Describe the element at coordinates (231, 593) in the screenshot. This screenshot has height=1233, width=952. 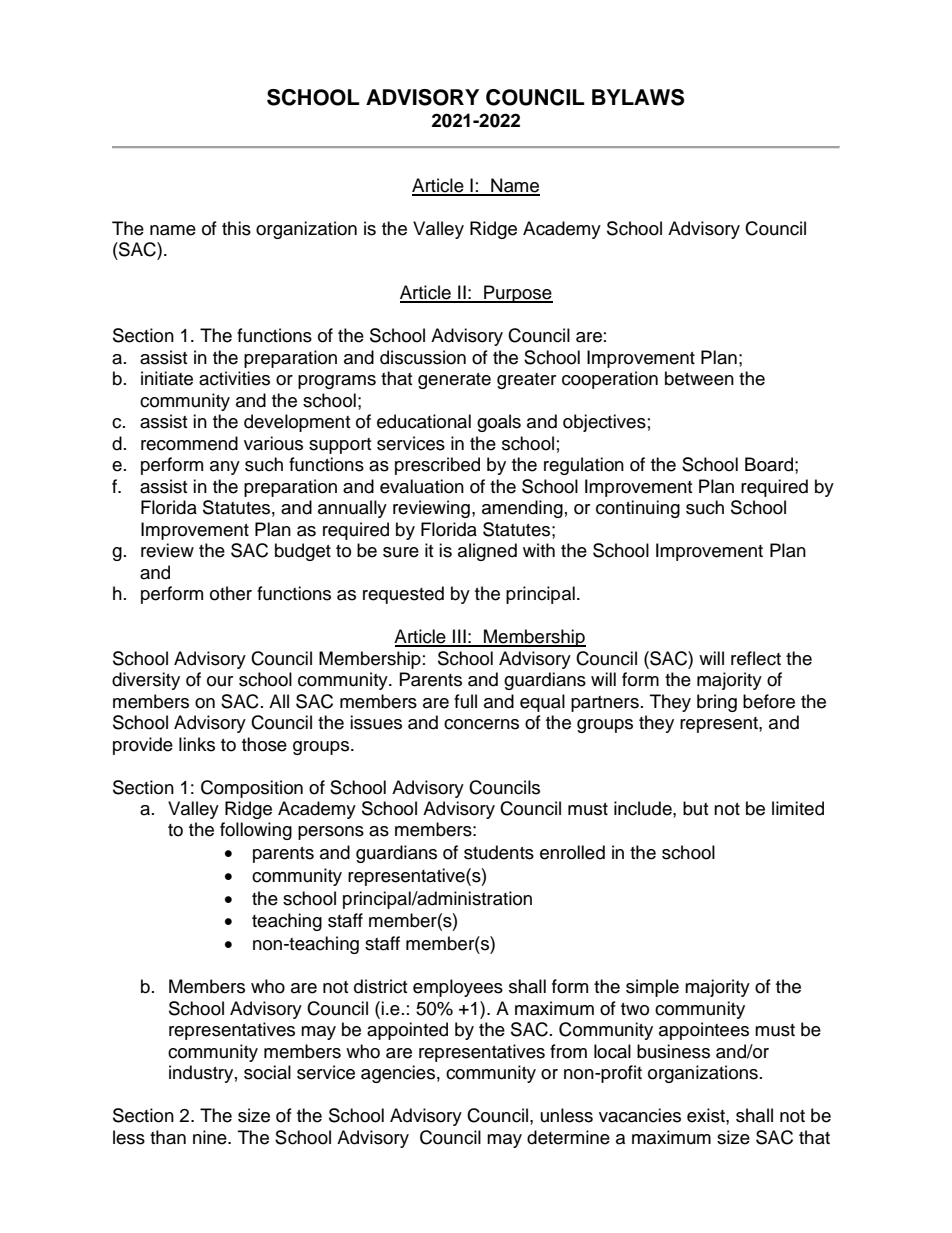
I see `other` at that location.
